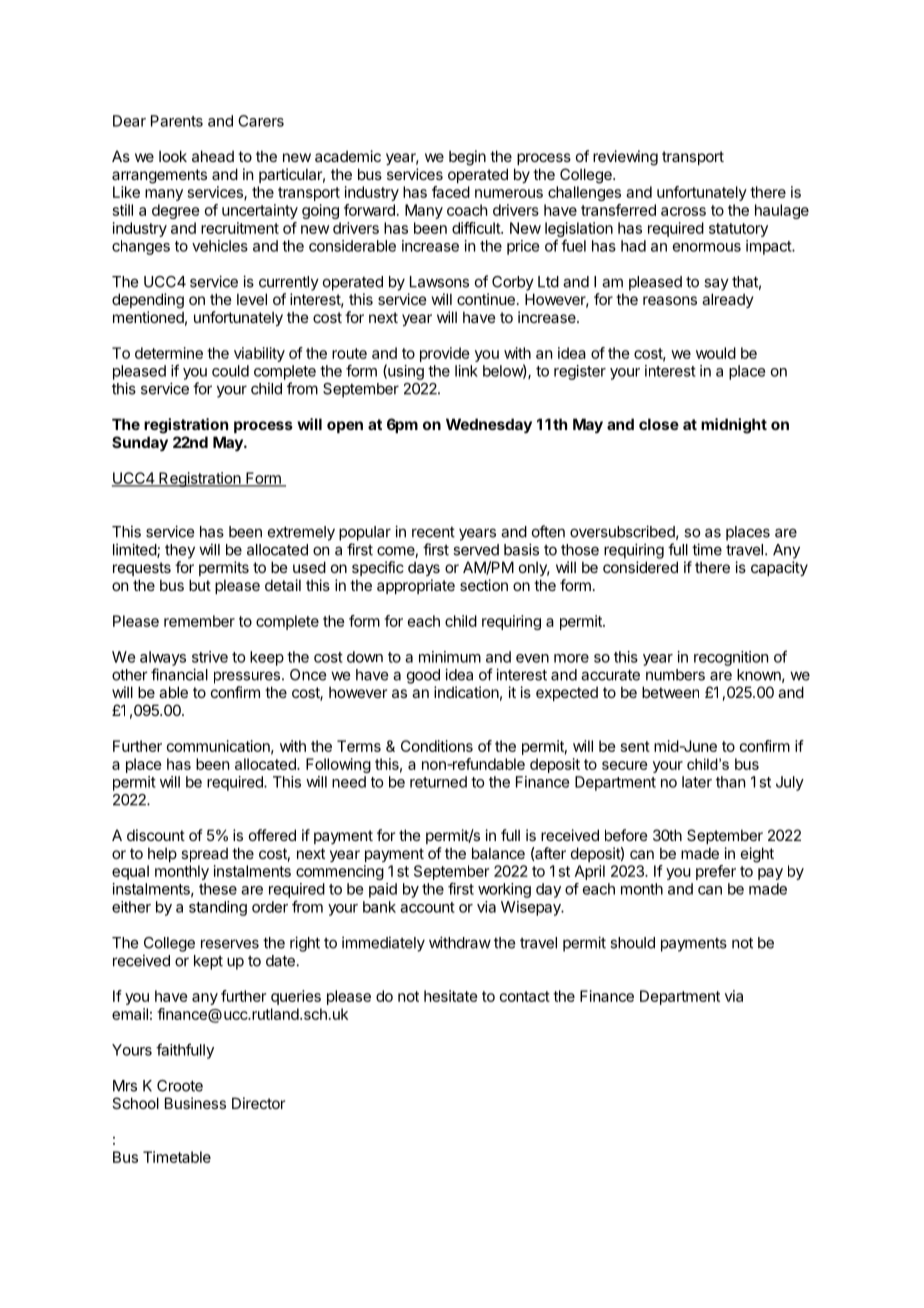 Image resolution: width=924 pixels, height=1308 pixels. What do you see at coordinates (625, 158) in the document?
I see `reviewing` at bounding box center [625, 158].
